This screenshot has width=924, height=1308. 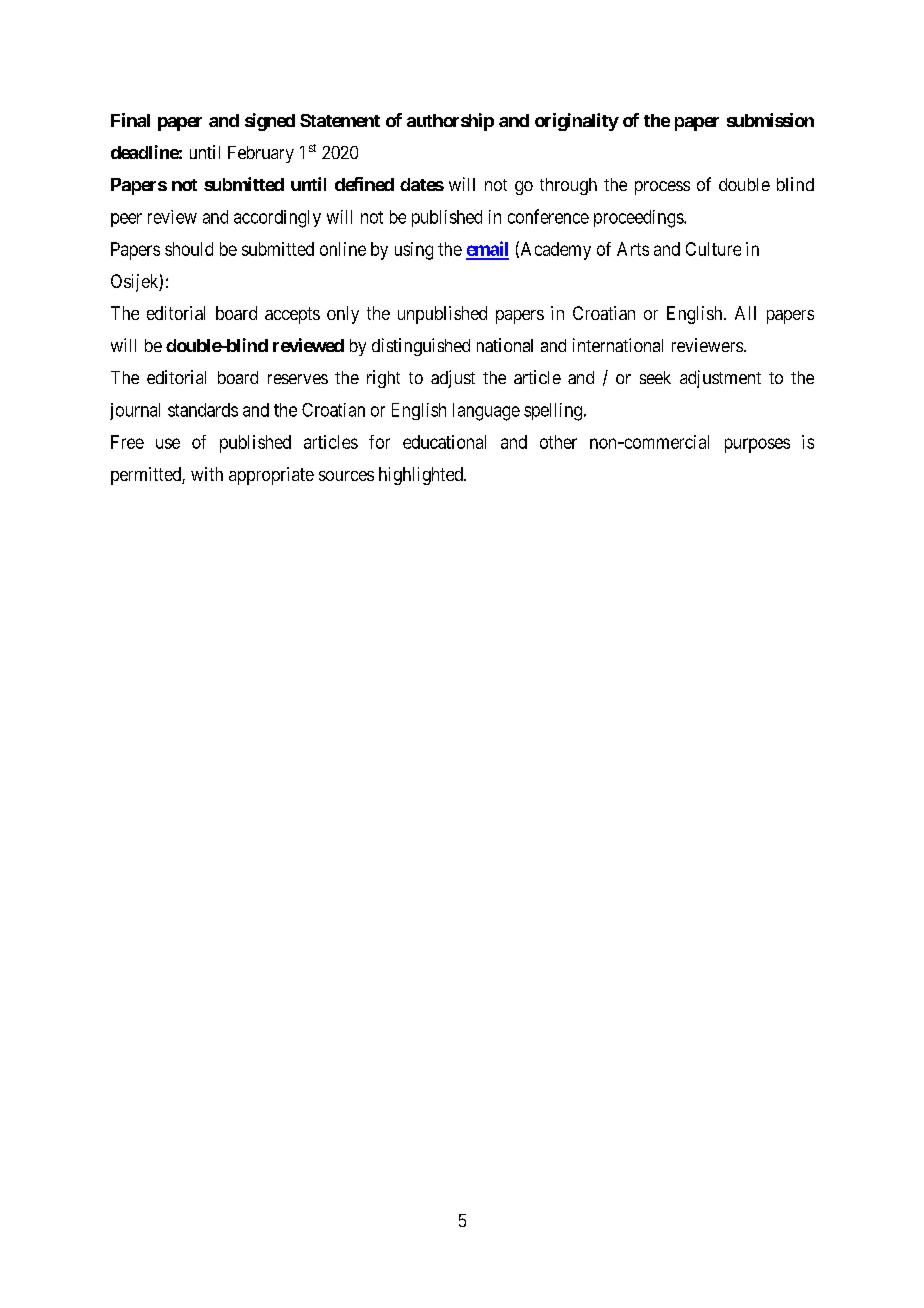 What do you see at coordinates (414, 251) in the screenshot?
I see `using` at bounding box center [414, 251].
